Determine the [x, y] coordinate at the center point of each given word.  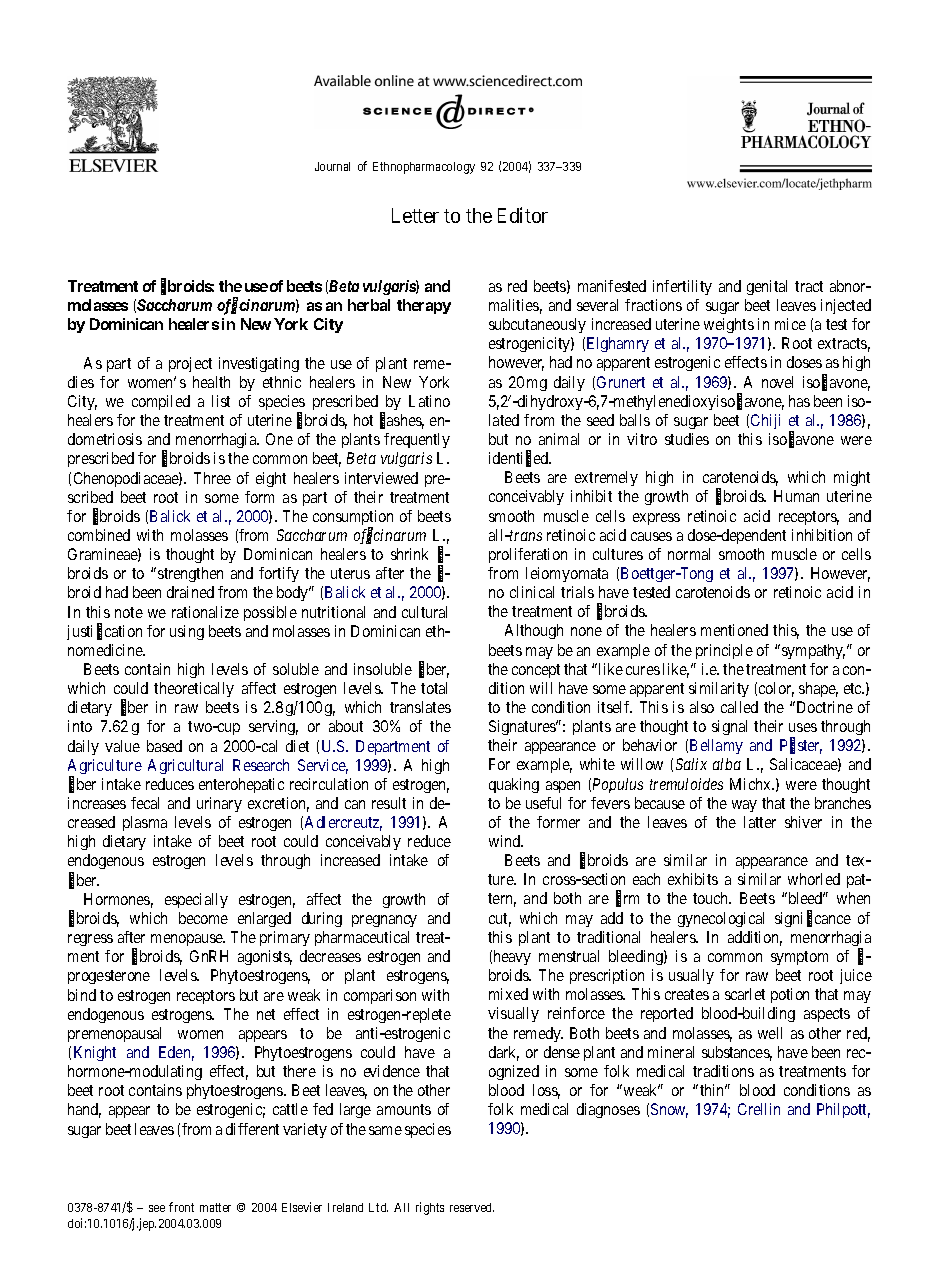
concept [536, 671]
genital [767, 287]
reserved [472, 1207]
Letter [415, 215]
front [181, 1207]
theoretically [194, 689]
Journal [332, 166]
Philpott [843, 1110]
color [776, 689]
